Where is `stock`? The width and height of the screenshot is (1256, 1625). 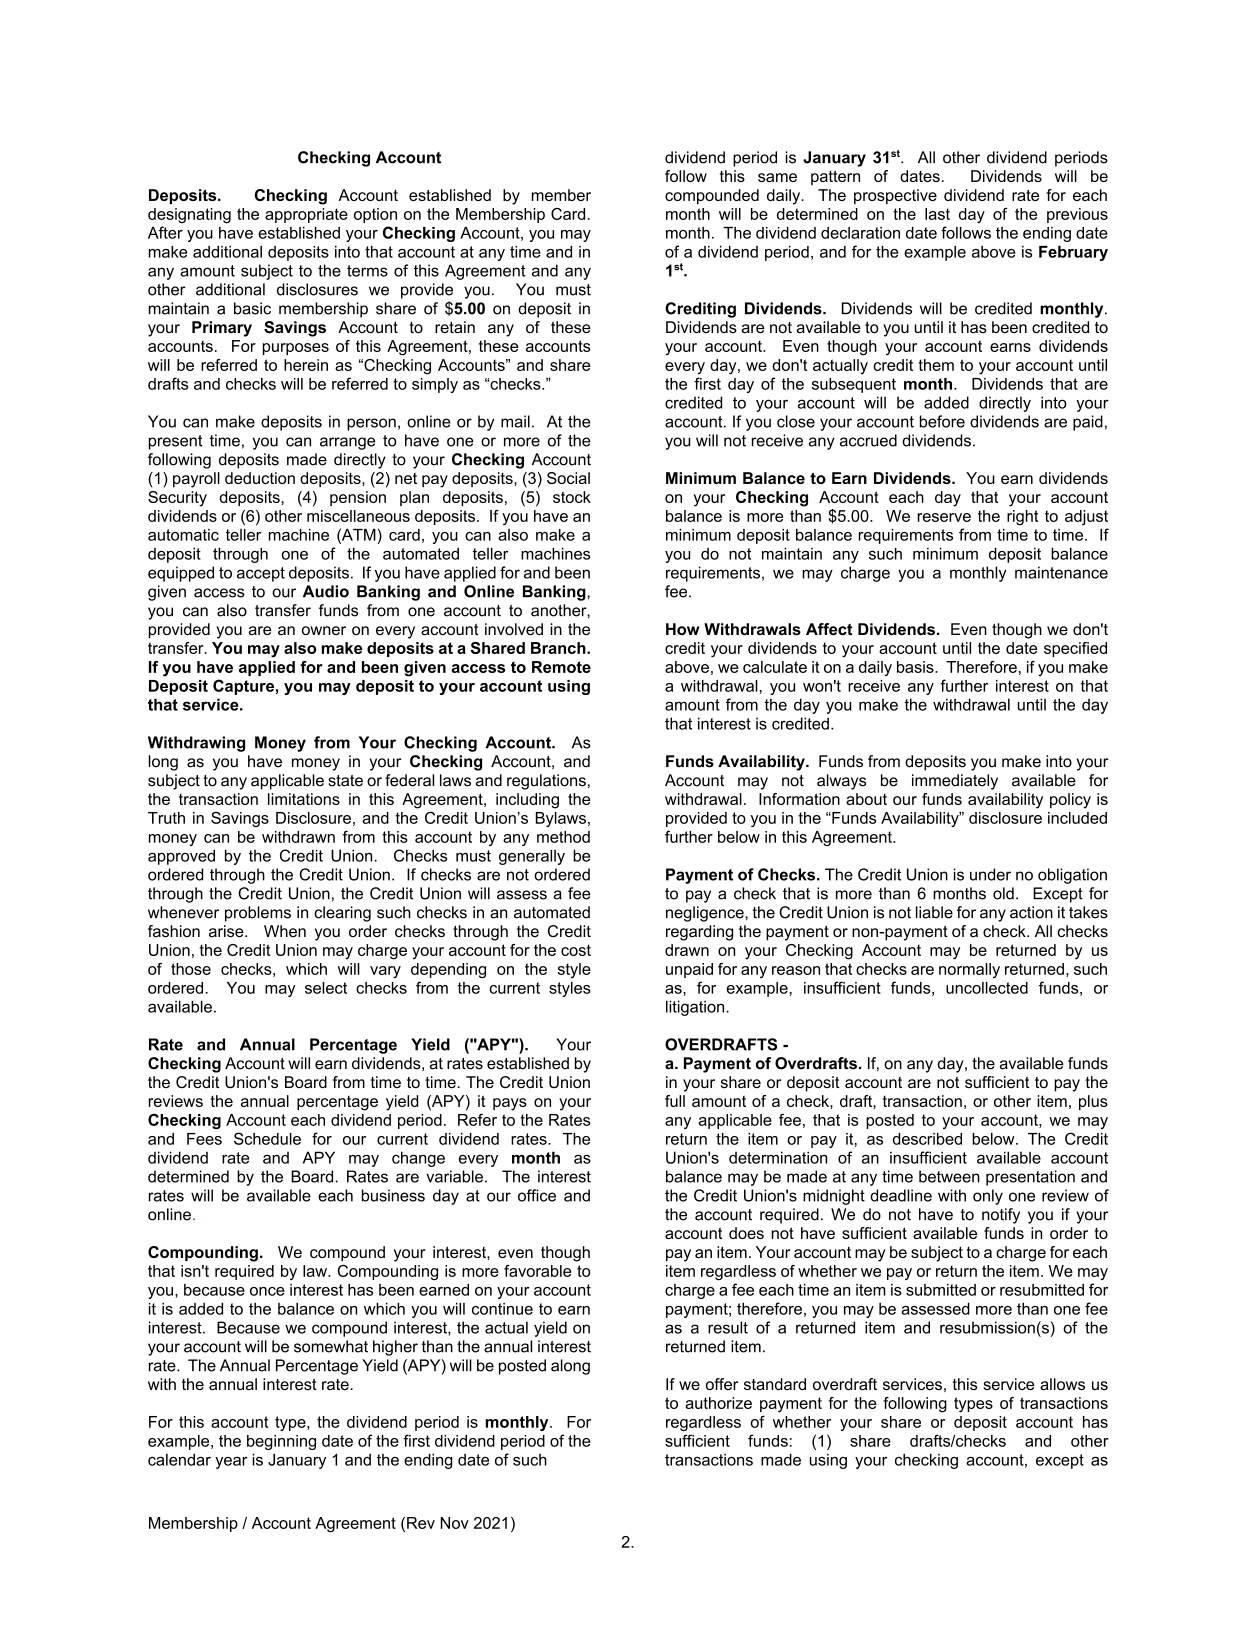 stock is located at coordinates (572, 497).
